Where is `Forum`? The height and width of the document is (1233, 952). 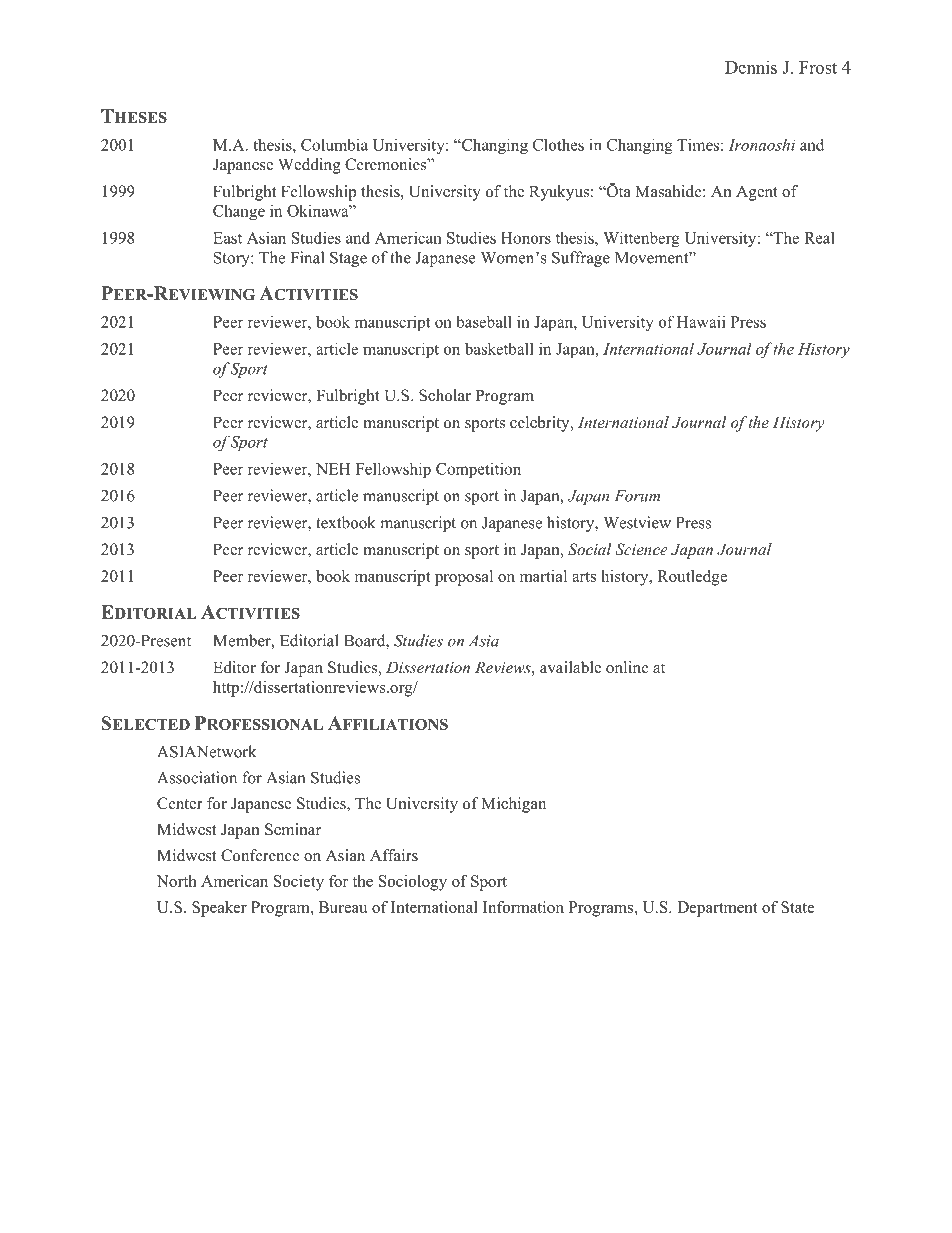
Forum is located at coordinates (637, 496).
